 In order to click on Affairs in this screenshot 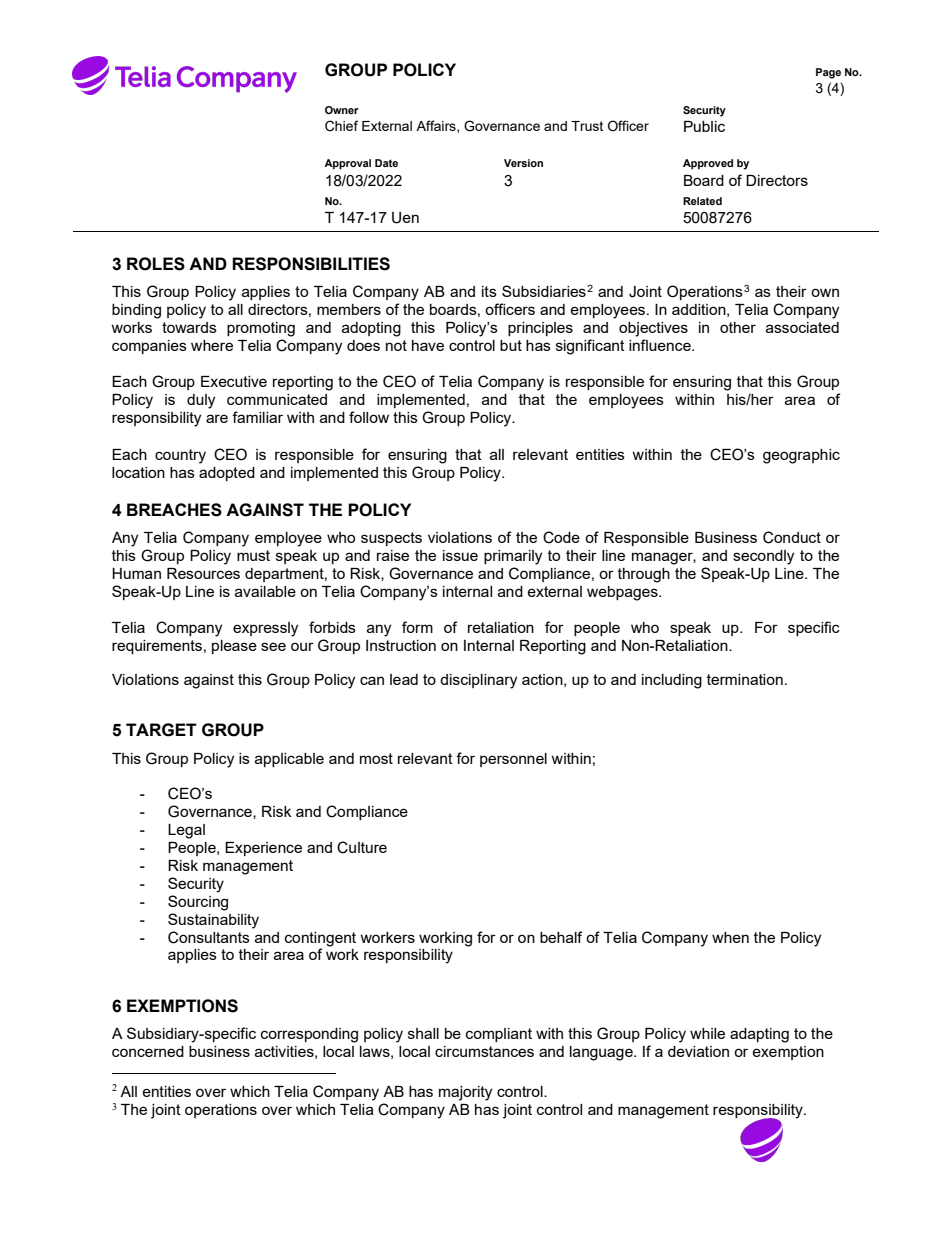, I will do `click(437, 126)`.
